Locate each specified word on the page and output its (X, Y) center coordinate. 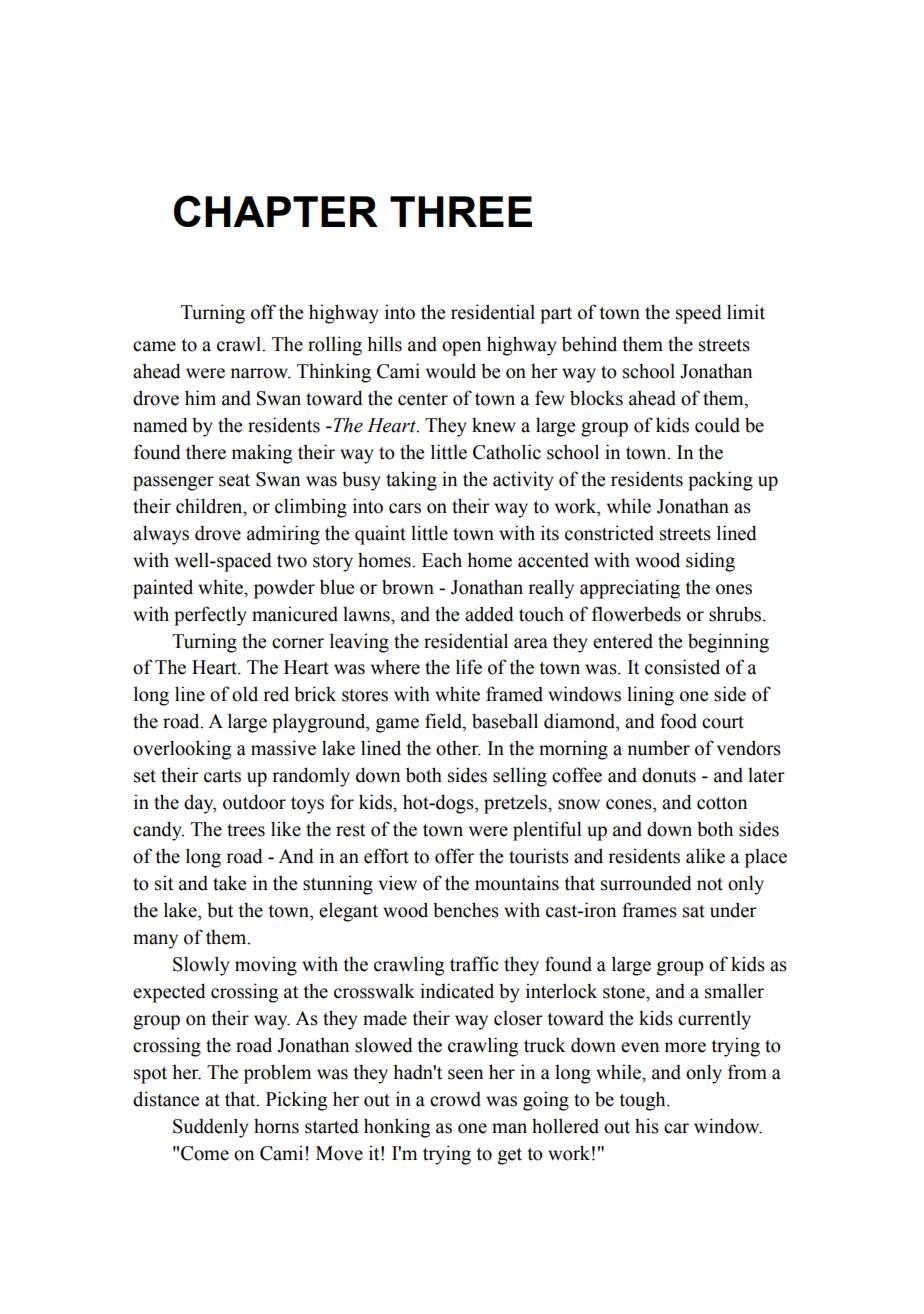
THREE (461, 211)
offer (454, 856)
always (161, 535)
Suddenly (211, 1128)
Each (442, 560)
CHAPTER (276, 211)
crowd (455, 1099)
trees (246, 830)
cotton (722, 803)
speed (699, 314)
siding (710, 562)
